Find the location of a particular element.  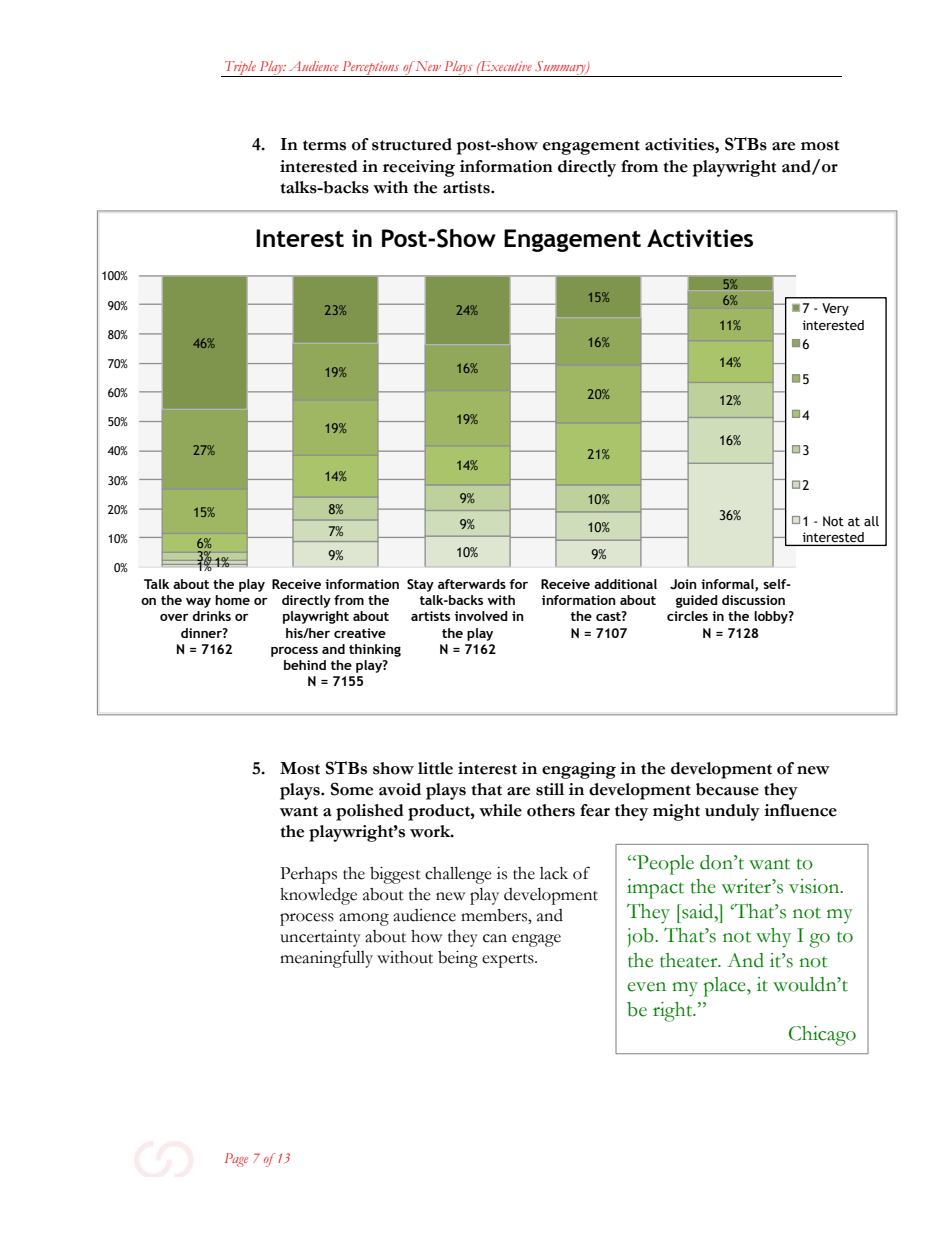

Very is located at coordinates (835, 309).
